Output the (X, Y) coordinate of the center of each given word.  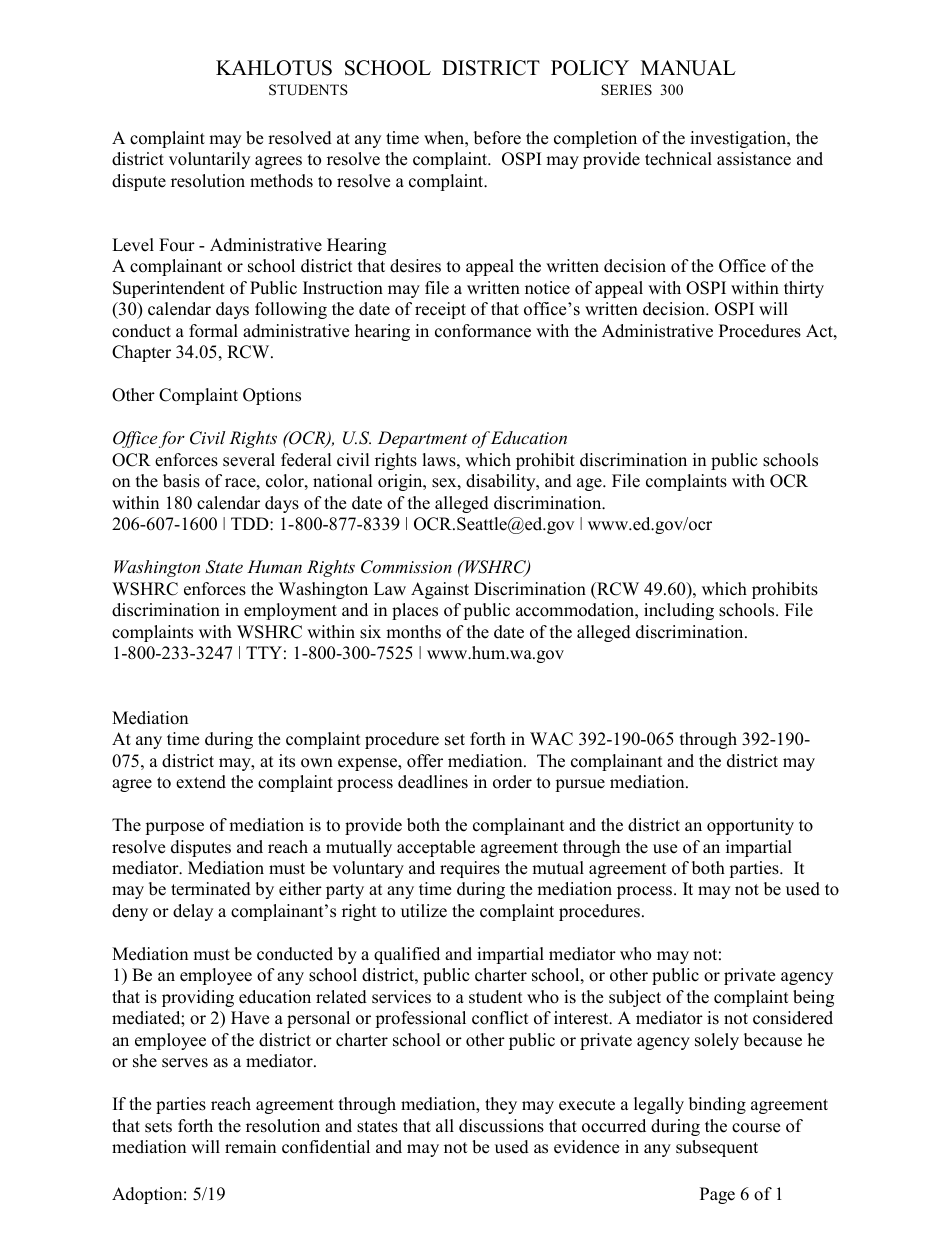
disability (502, 482)
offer (425, 761)
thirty (804, 289)
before (497, 138)
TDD (251, 523)
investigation (739, 139)
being (813, 998)
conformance (483, 331)
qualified (407, 955)
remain (250, 1147)
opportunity (750, 826)
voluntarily (209, 160)
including (679, 611)
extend (201, 782)
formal (213, 331)
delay (193, 912)
